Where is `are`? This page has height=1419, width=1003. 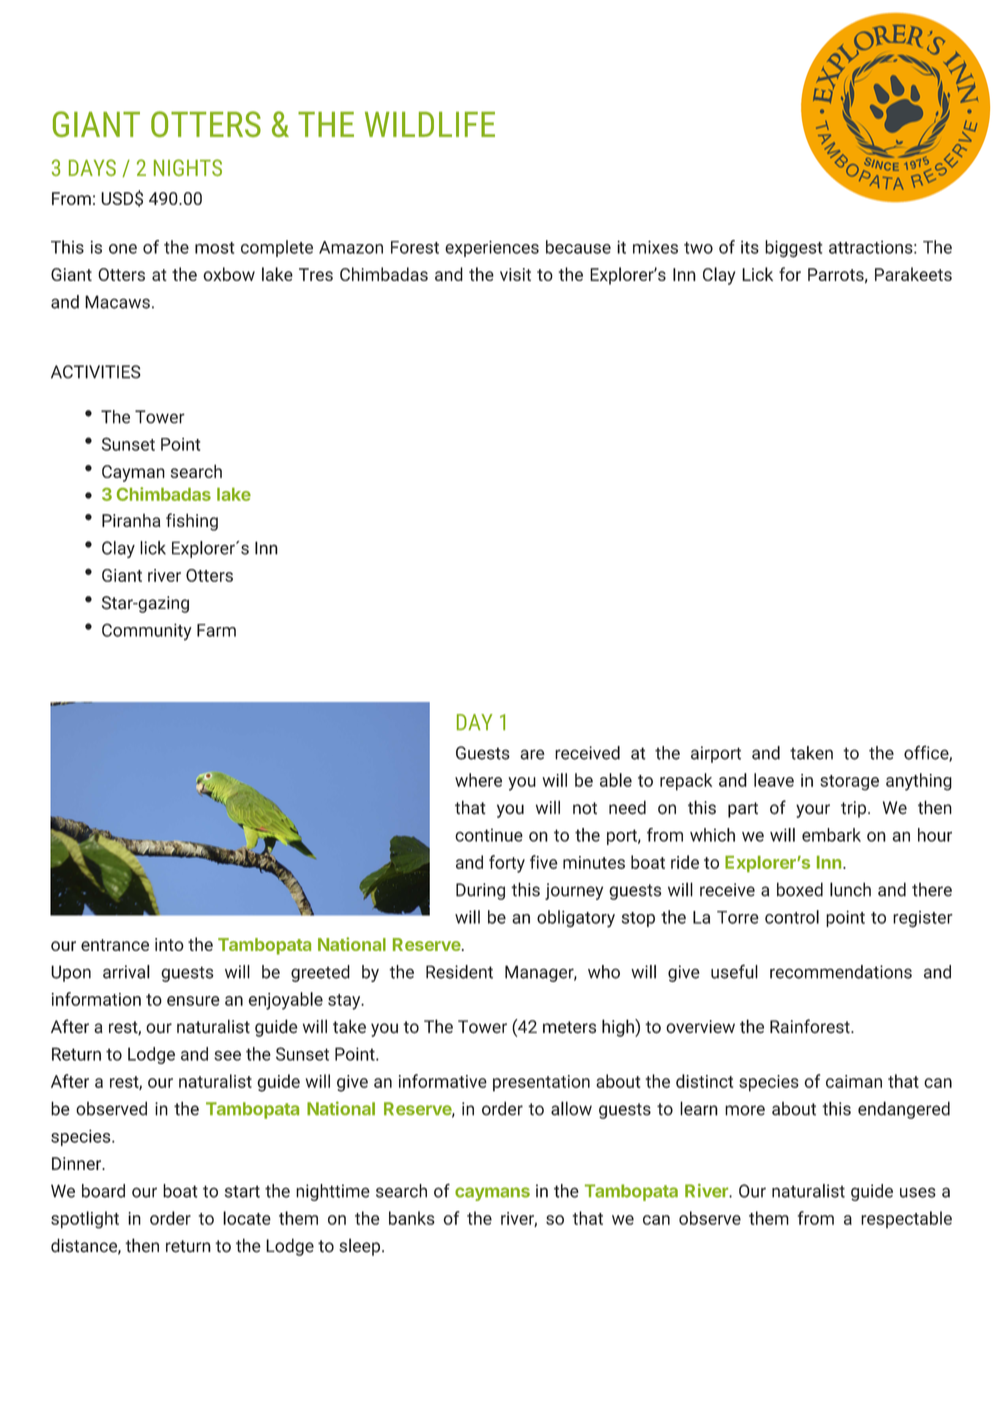 are is located at coordinates (532, 754).
